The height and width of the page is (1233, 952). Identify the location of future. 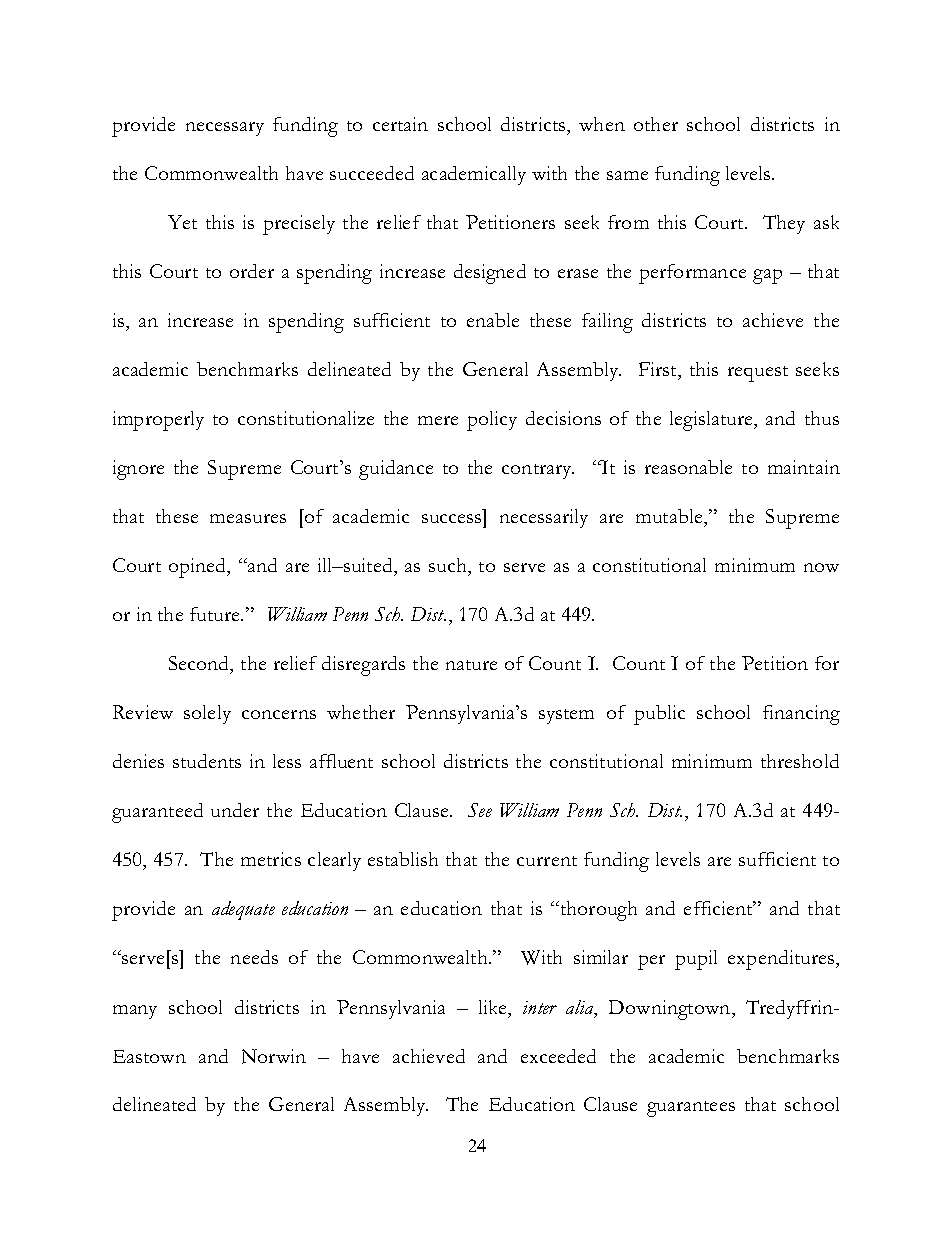
(216, 614).
